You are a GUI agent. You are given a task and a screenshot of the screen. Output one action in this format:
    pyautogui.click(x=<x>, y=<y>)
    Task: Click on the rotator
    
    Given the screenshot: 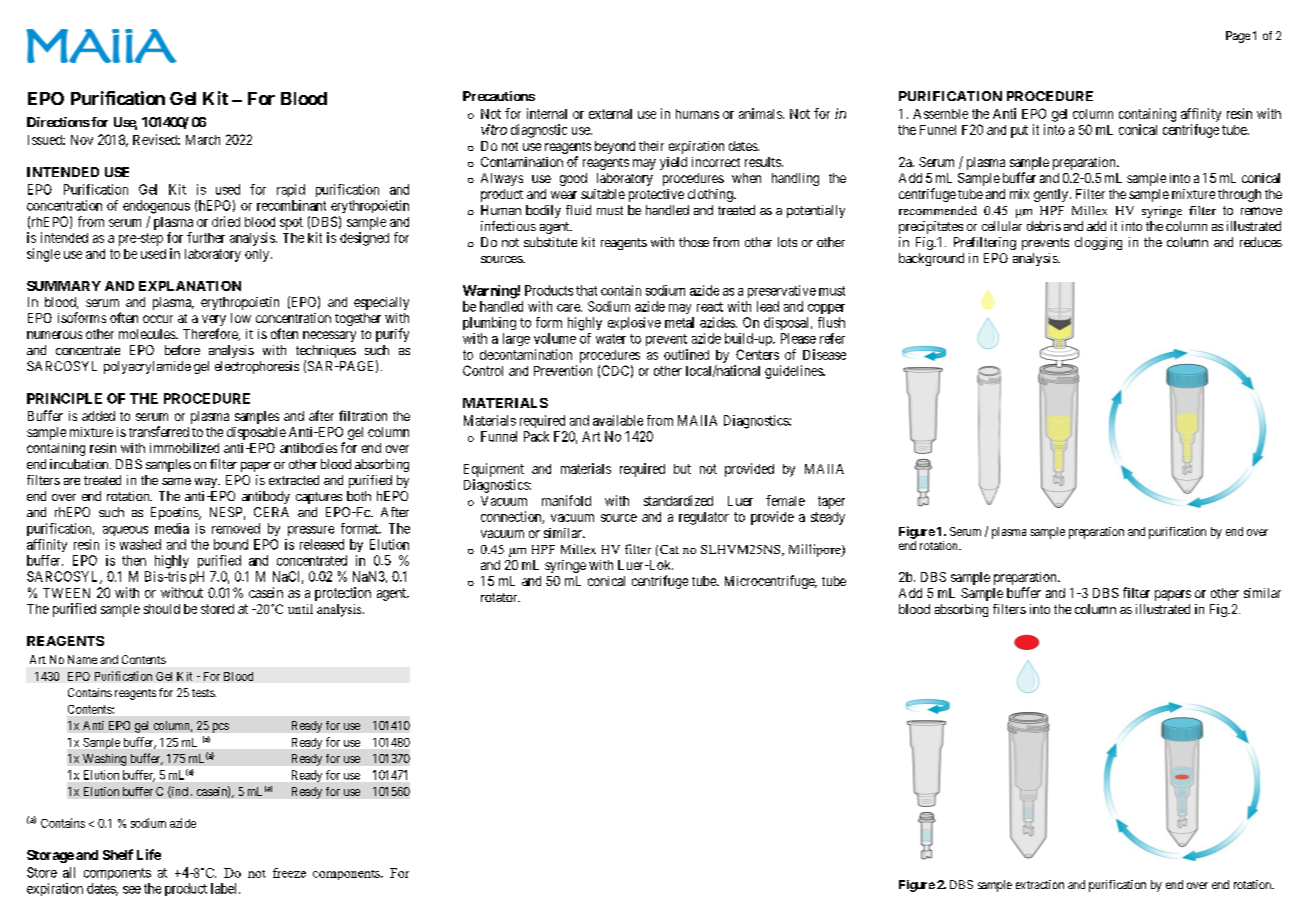 What is the action you would take?
    pyautogui.click(x=500, y=597)
